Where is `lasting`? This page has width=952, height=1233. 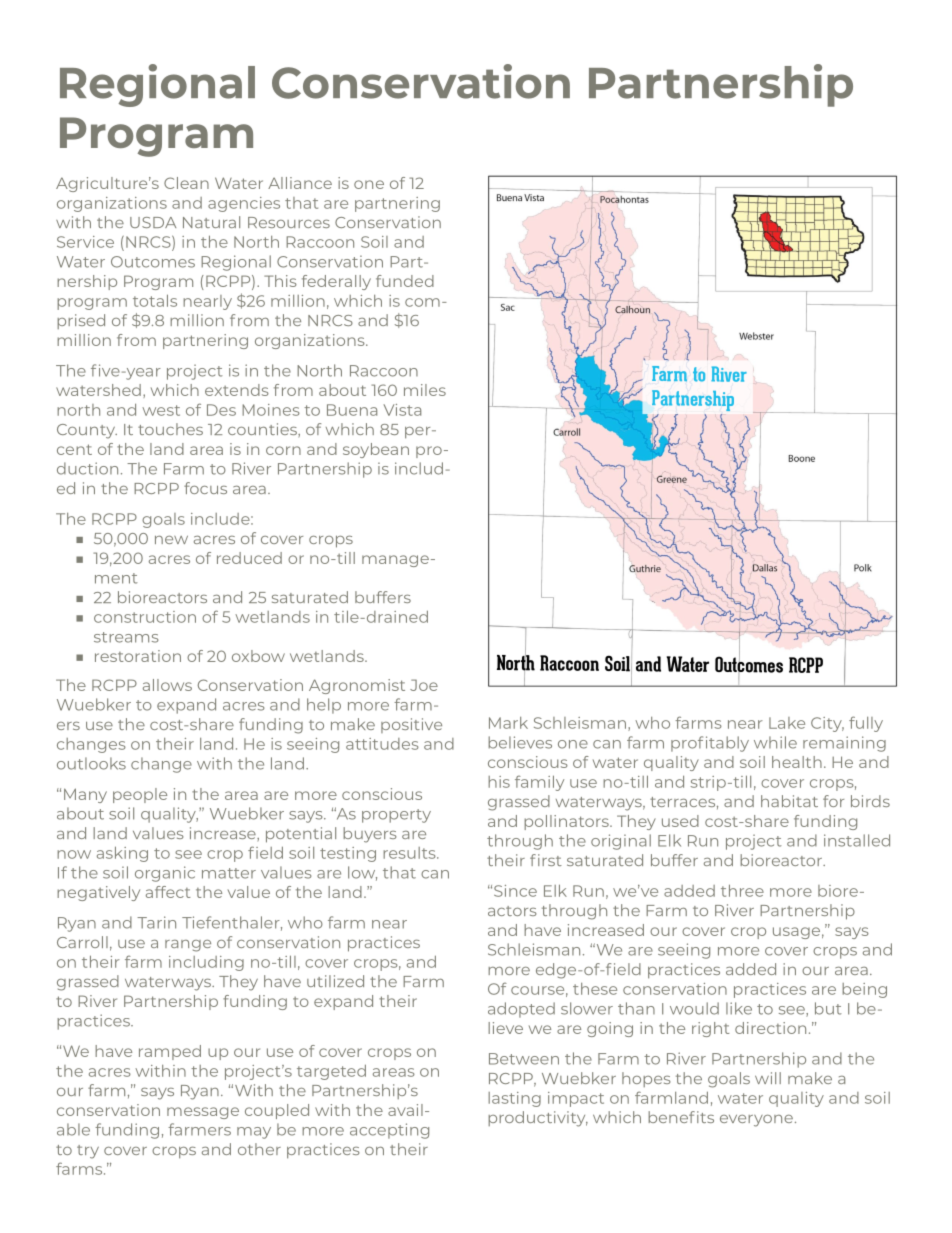 lasting is located at coordinates (514, 1099).
